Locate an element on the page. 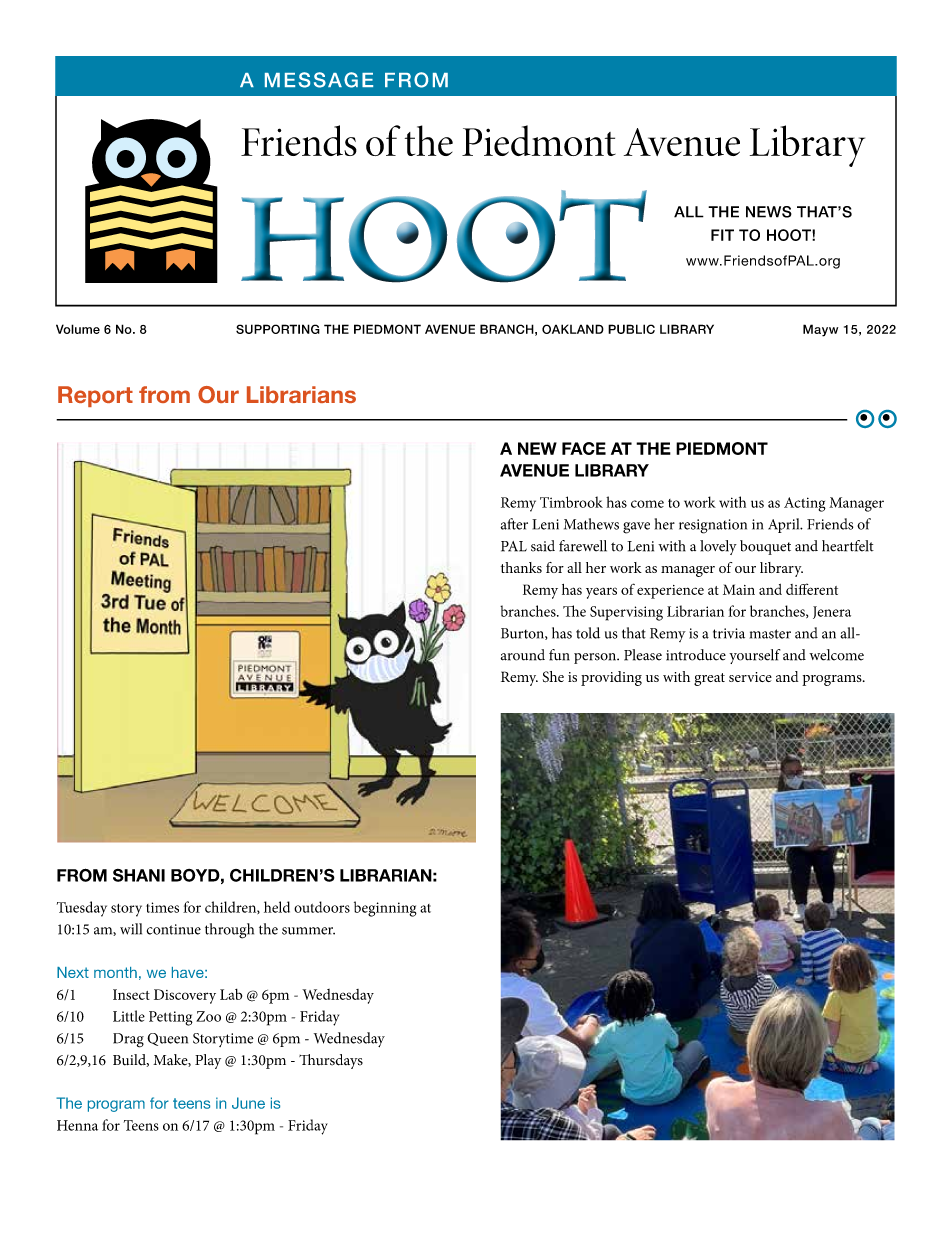 This document has width=952, height=1233. OAKLAND is located at coordinates (573, 329).
